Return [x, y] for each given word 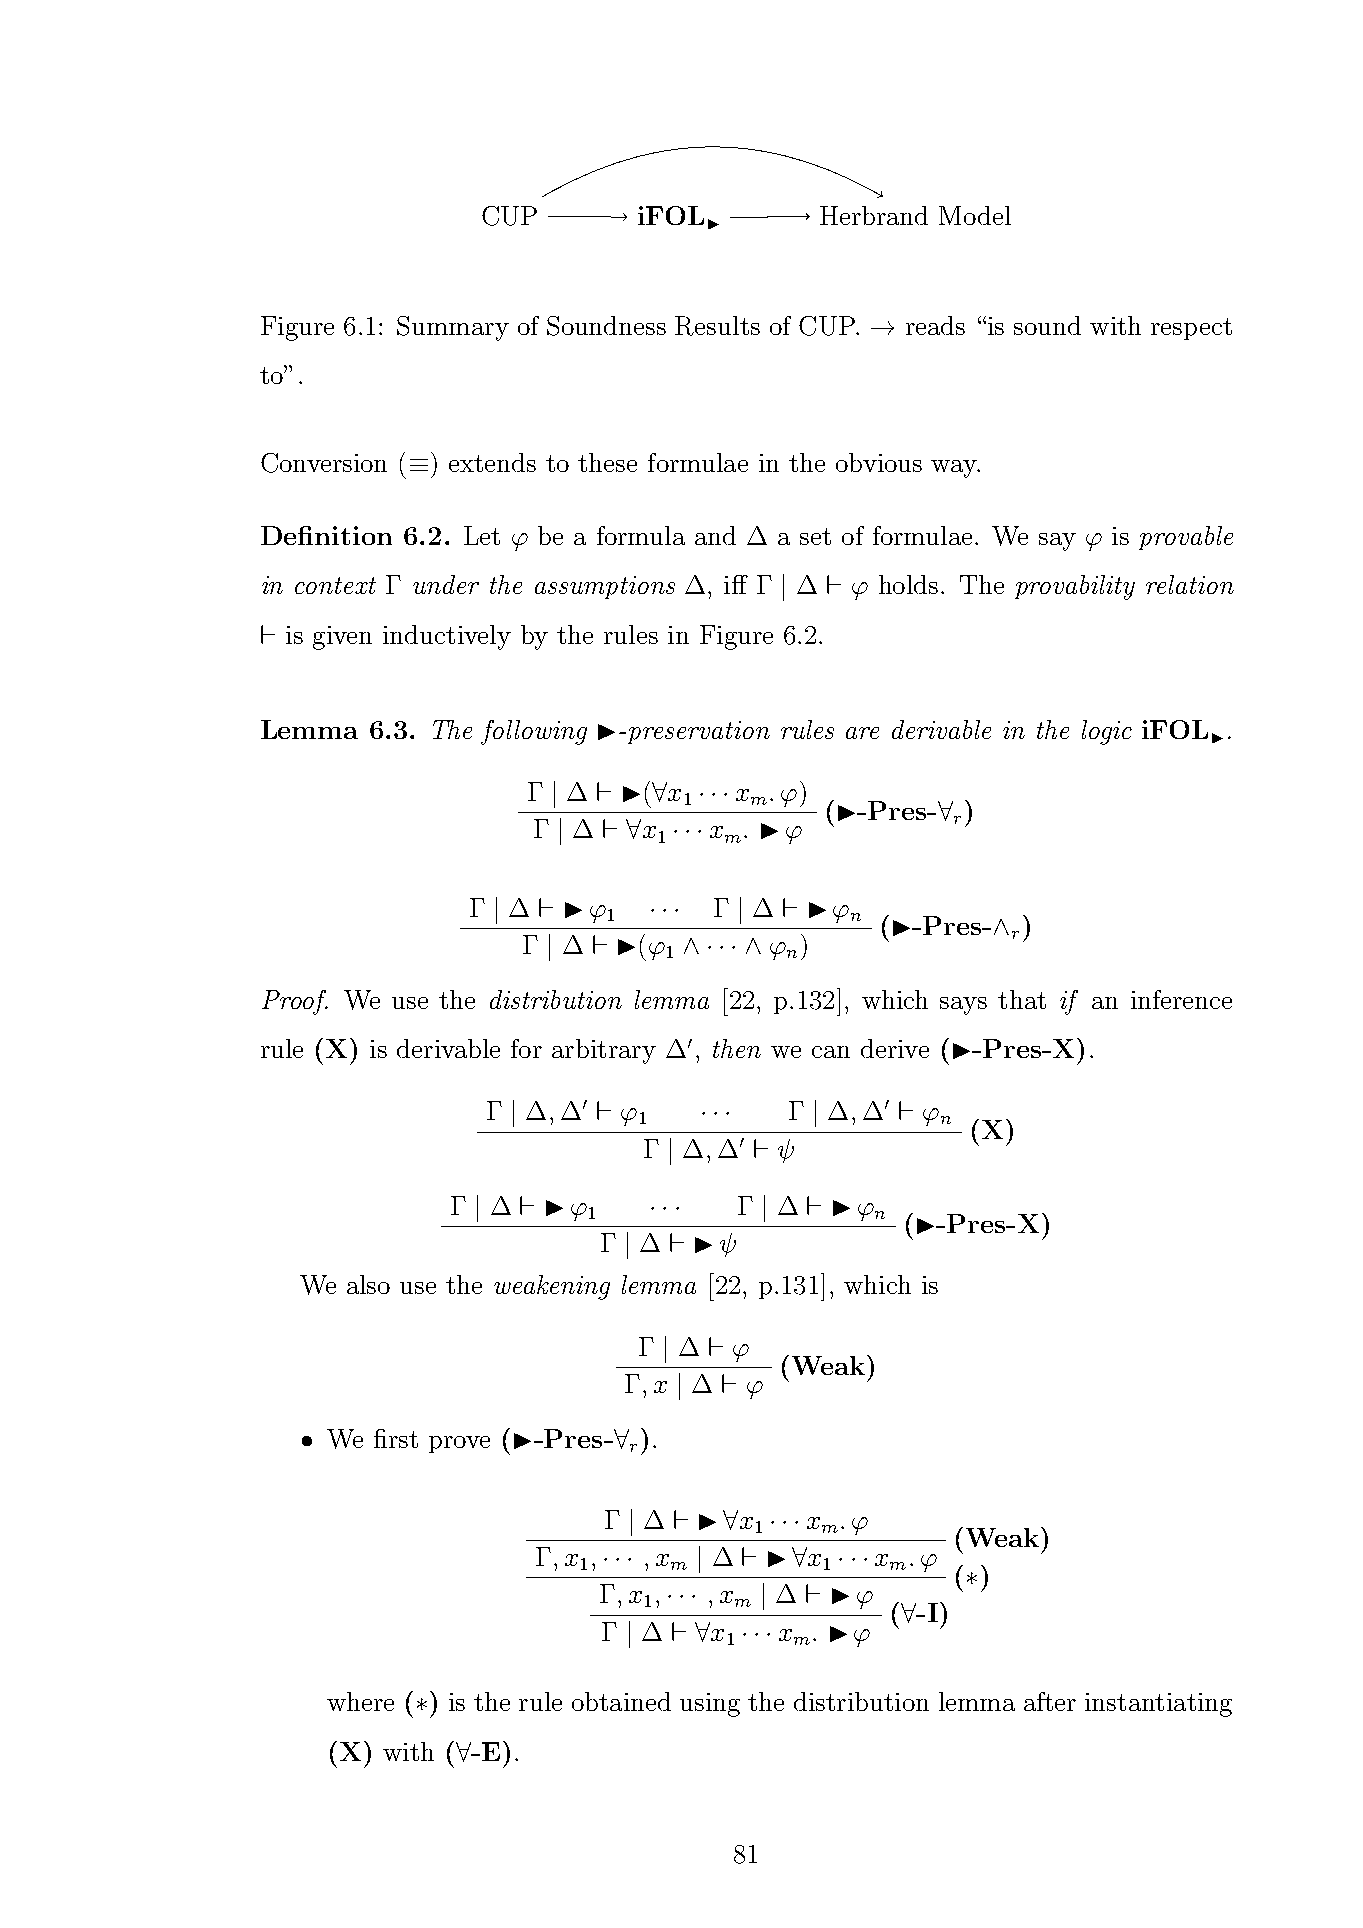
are [862, 733]
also [368, 1284]
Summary [453, 328]
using [710, 1705]
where [360, 1701]
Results [717, 326]
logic [1107, 732]
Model [975, 215]
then [737, 1048]
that [1022, 999]
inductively [447, 637]
